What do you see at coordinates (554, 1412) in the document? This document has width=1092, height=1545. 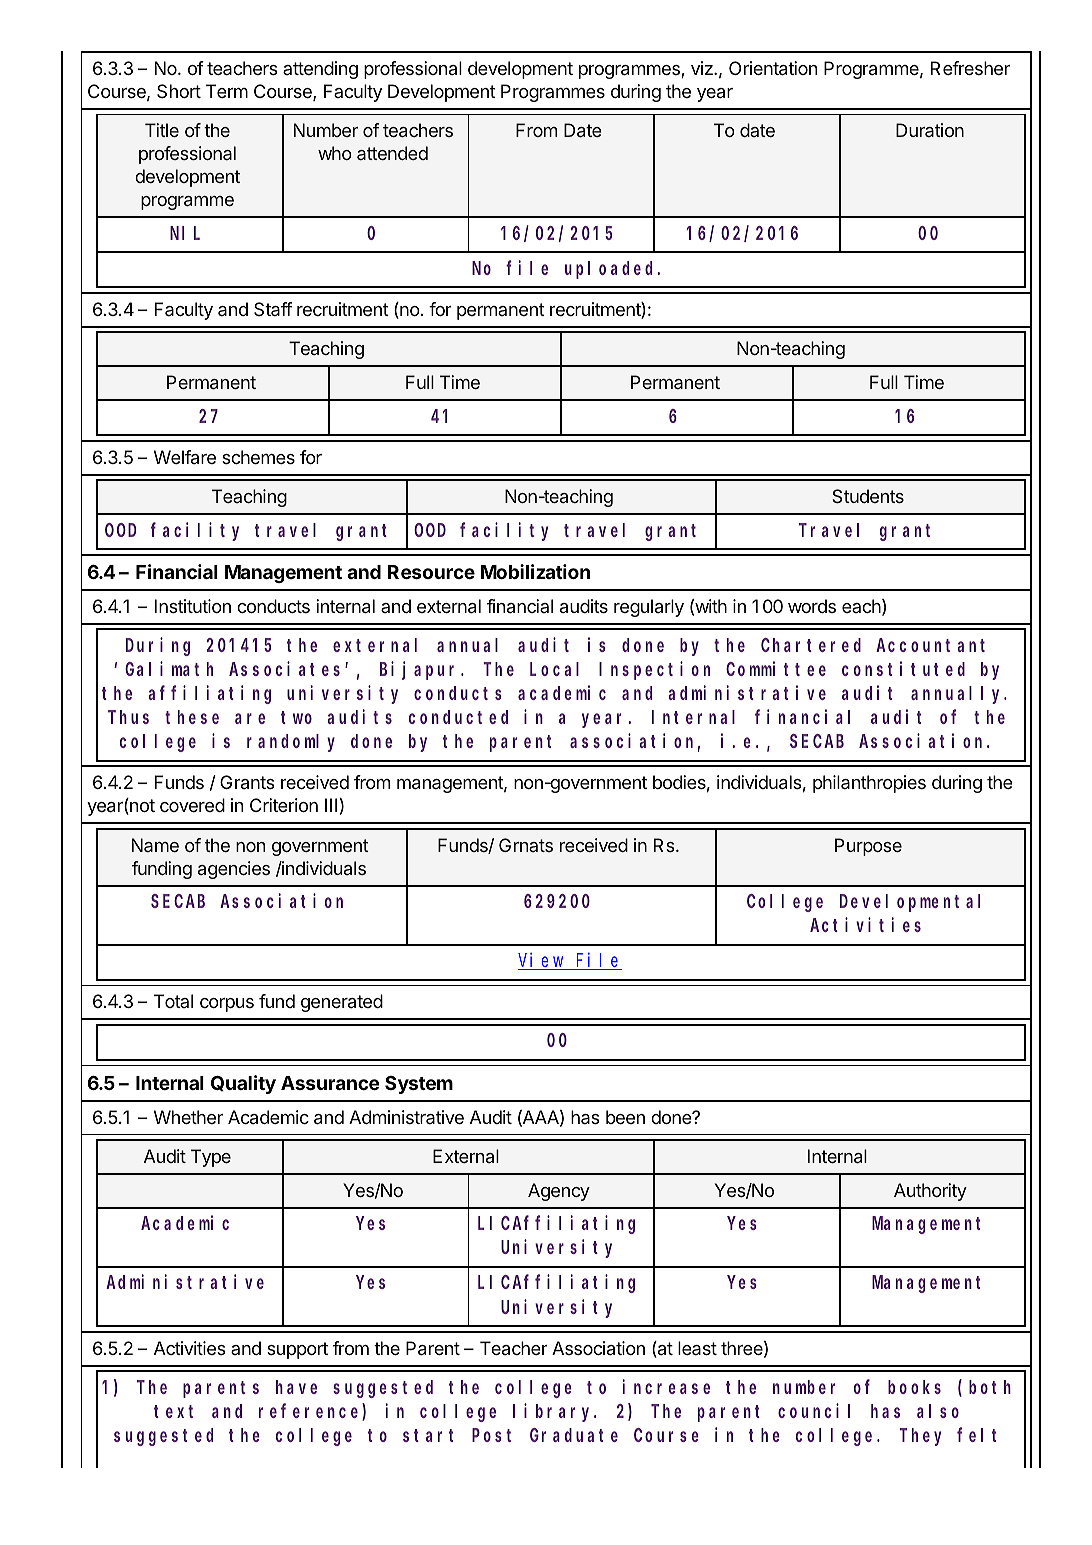 I see `library` at bounding box center [554, 1412].
